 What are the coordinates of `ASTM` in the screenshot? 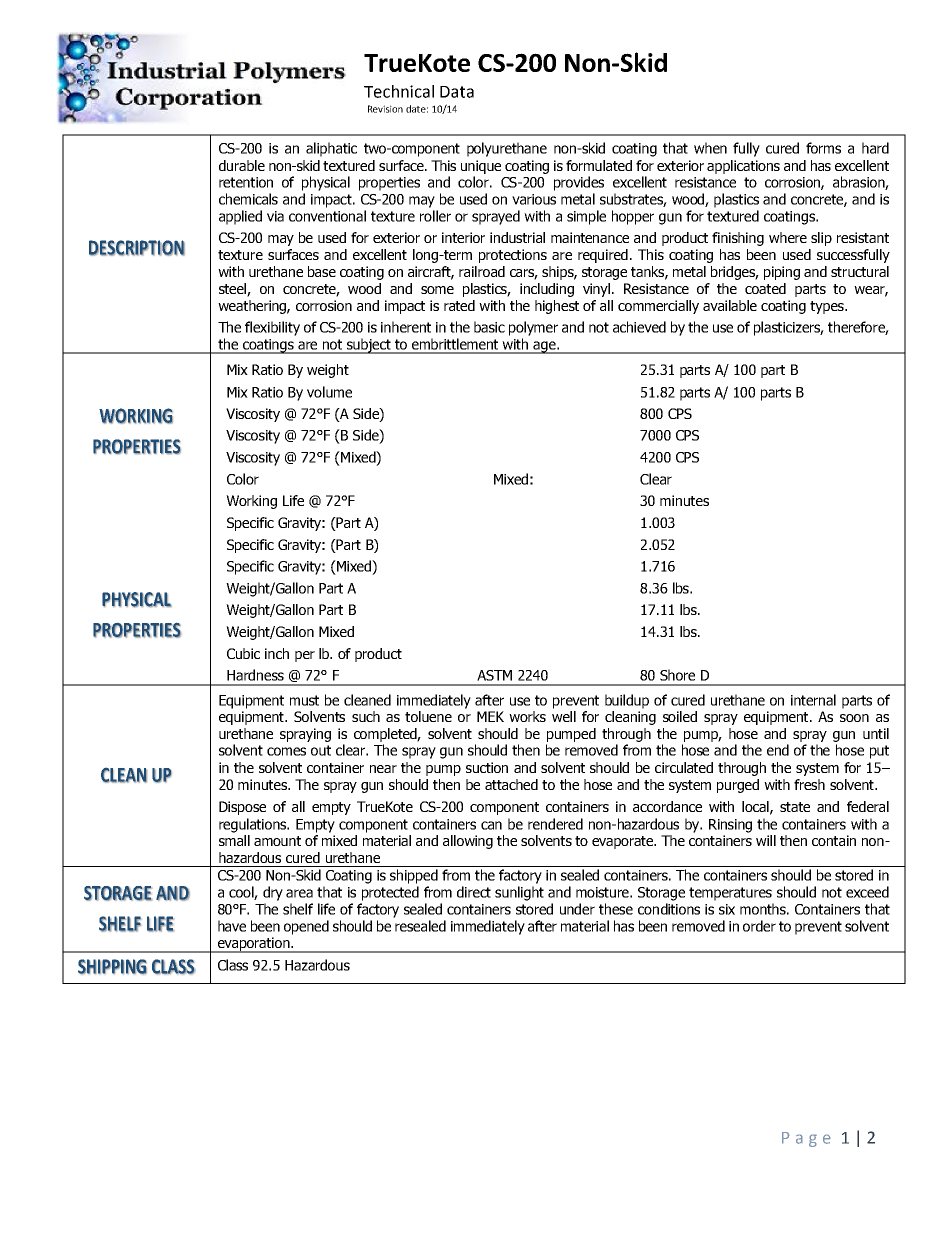 It's located at (494, 675).
